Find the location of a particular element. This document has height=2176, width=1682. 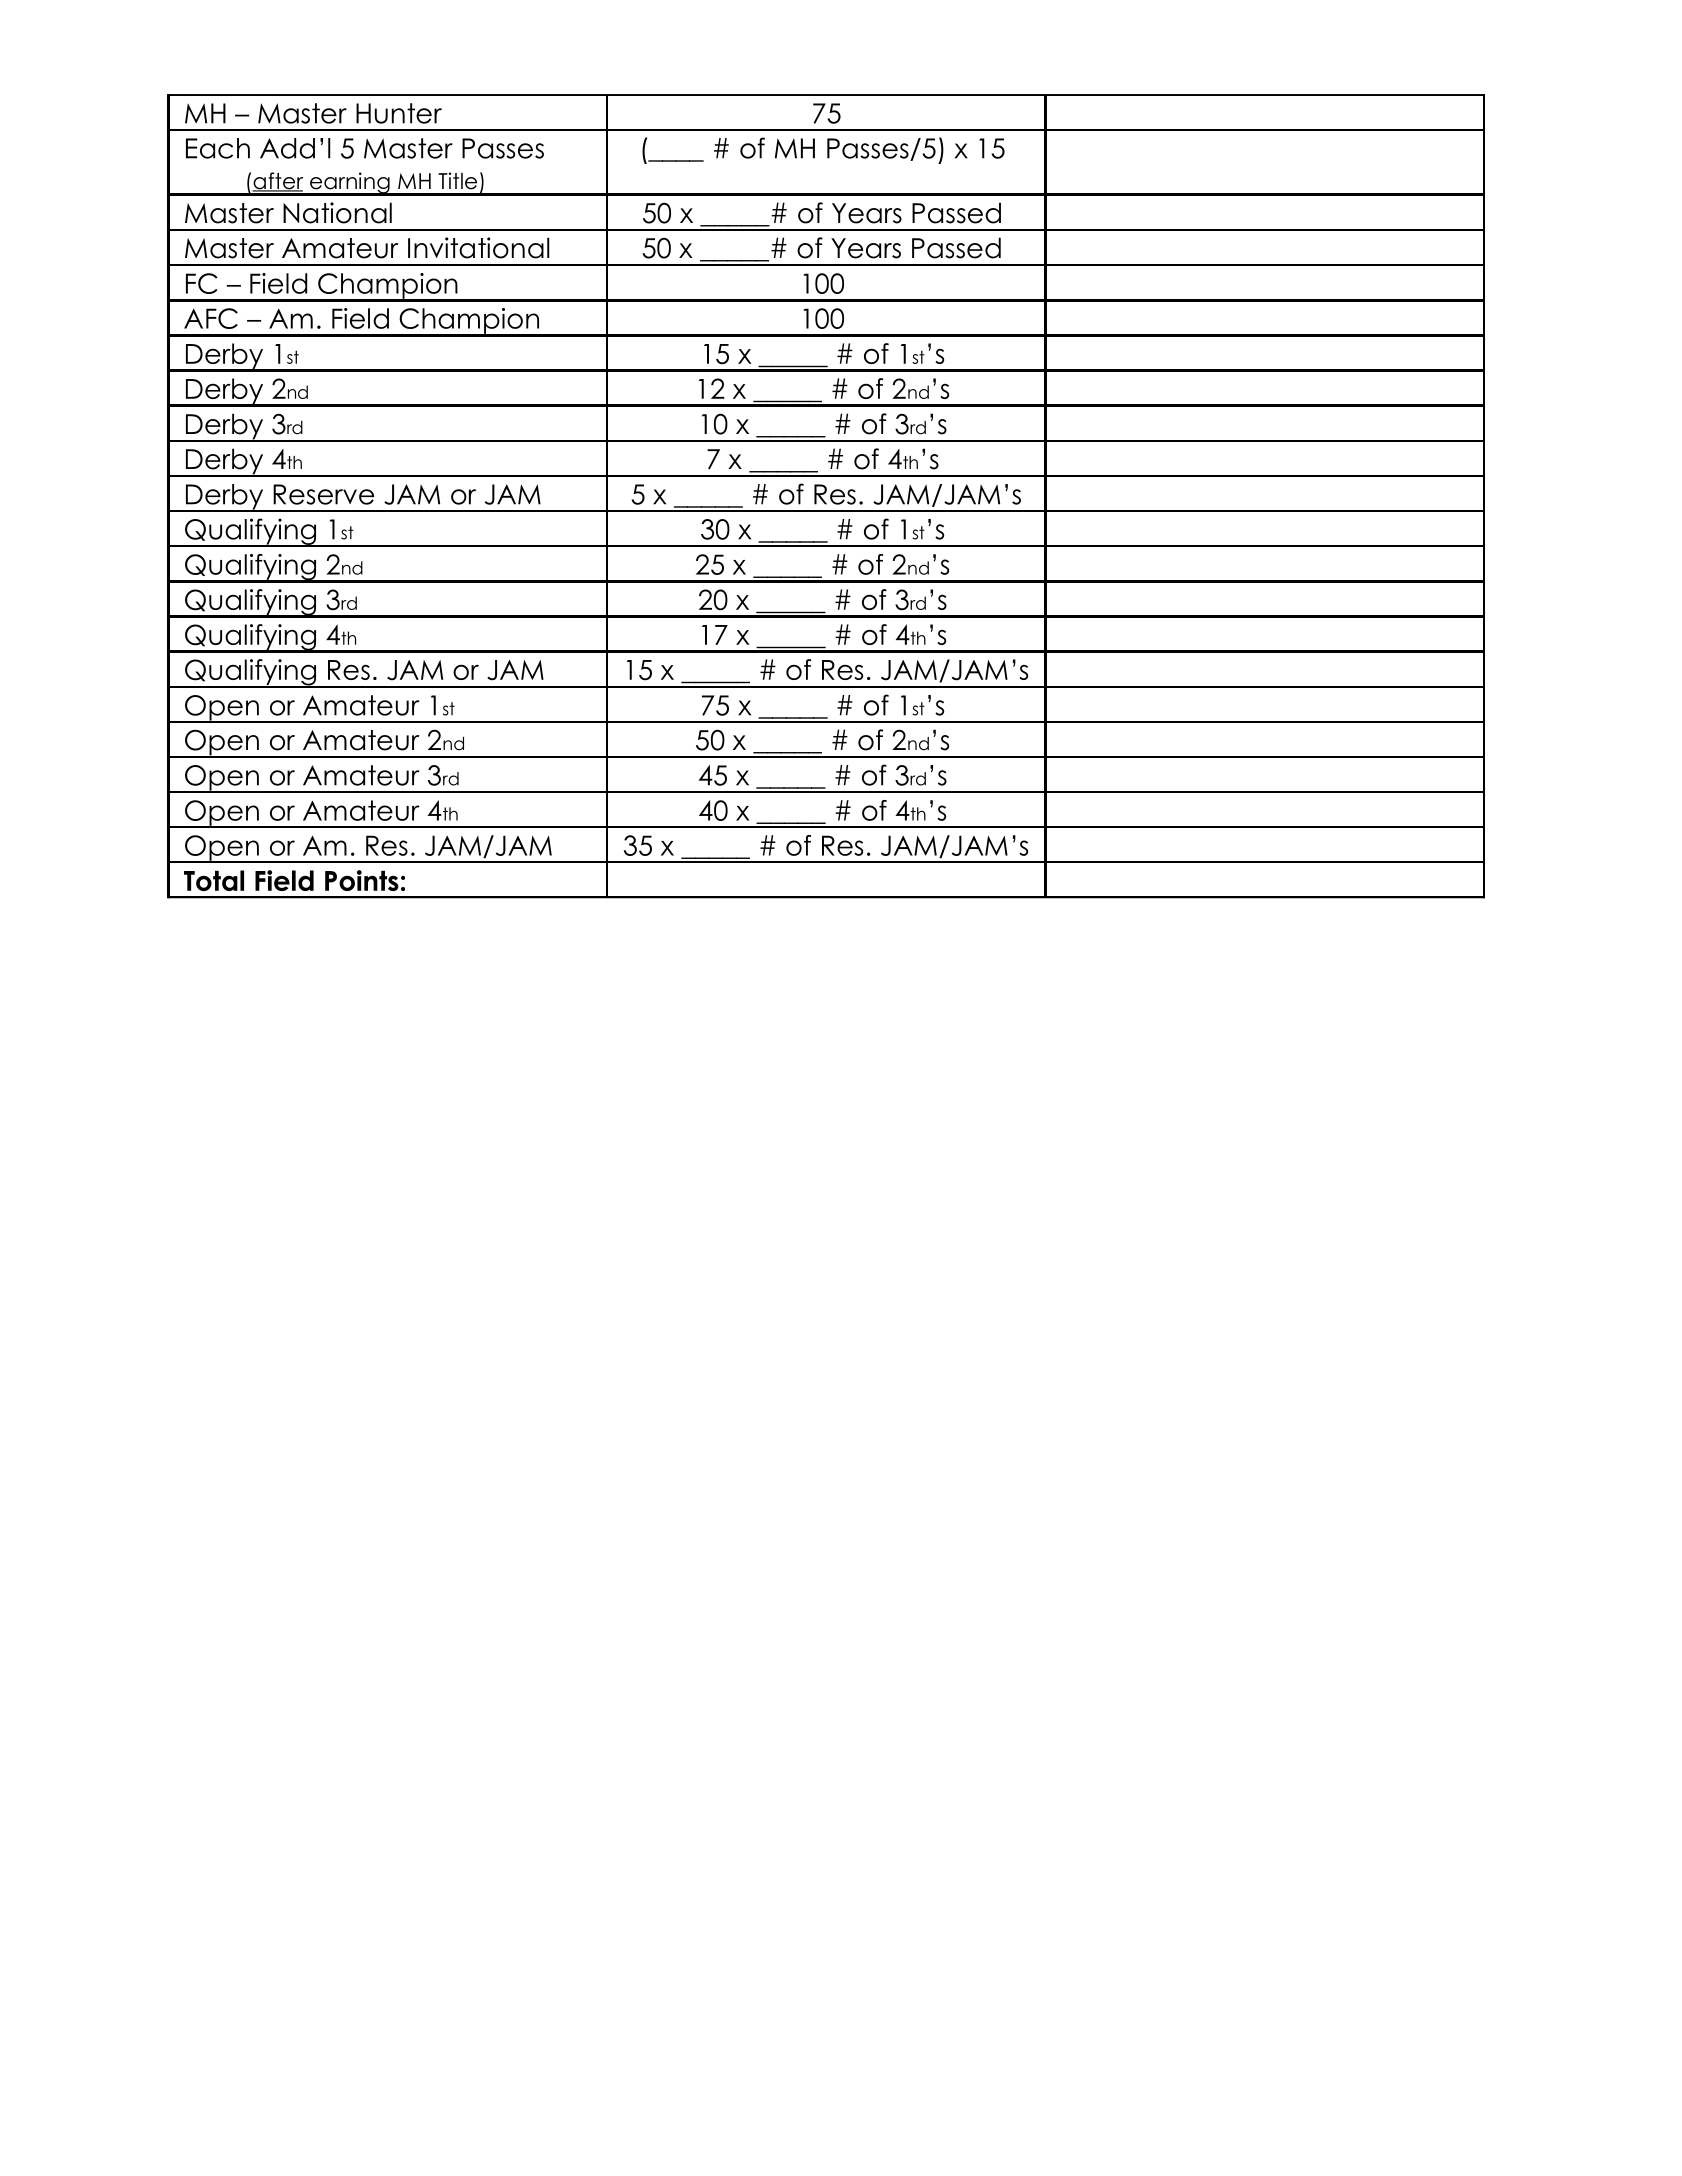

Points is located at coordinates (362, 880).
